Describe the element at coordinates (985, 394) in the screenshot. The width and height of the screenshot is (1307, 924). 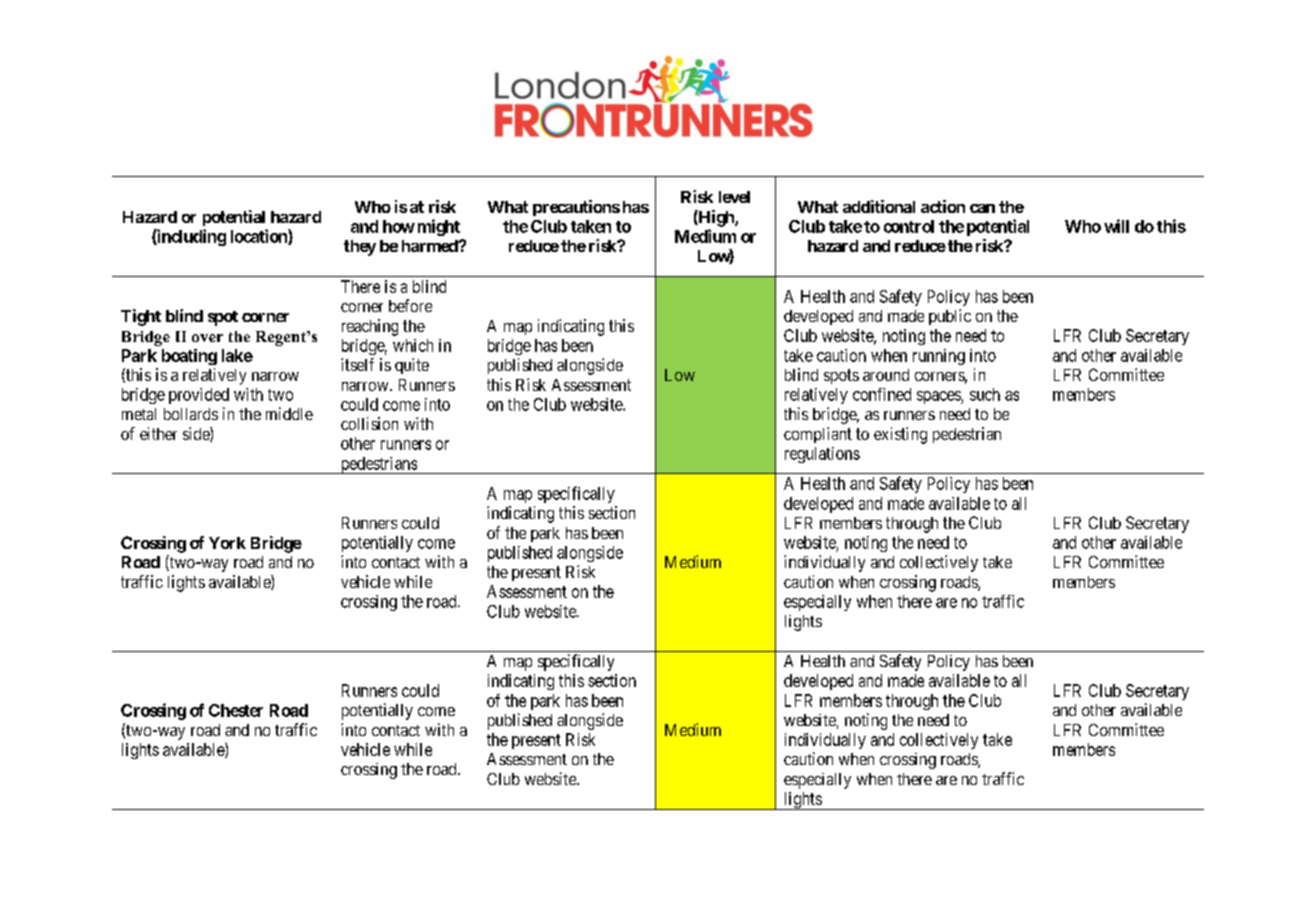
I see `such` at that location.
